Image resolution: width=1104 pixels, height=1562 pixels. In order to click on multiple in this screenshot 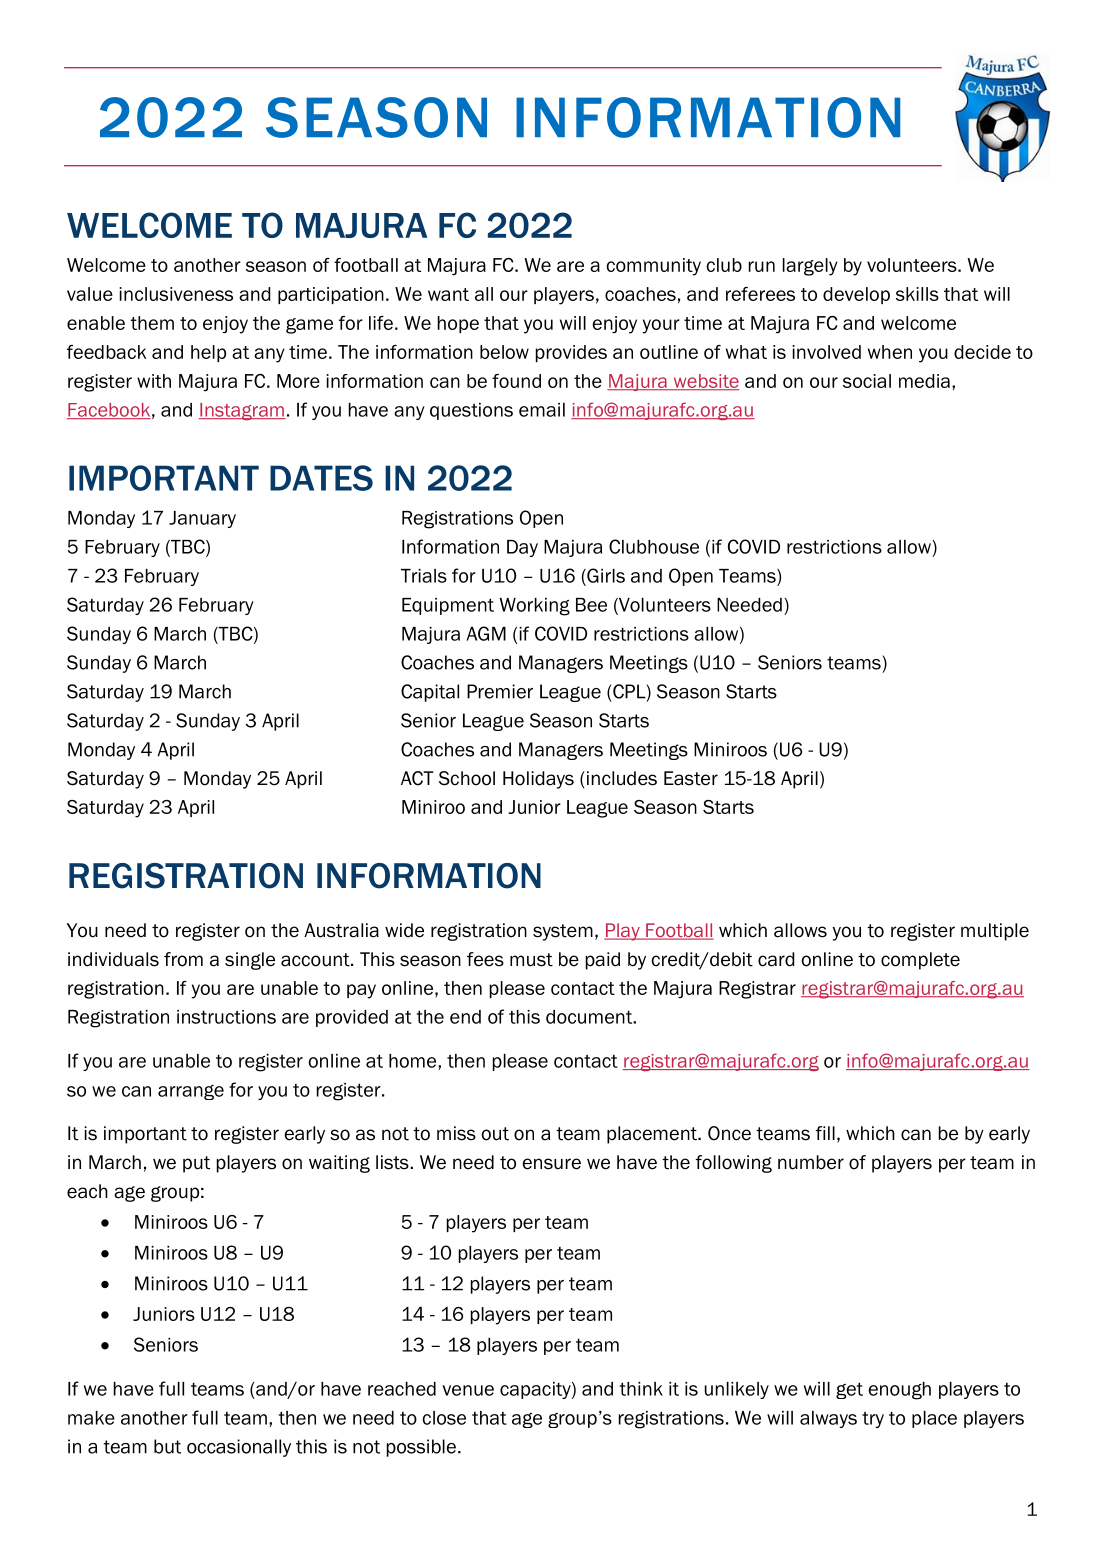, I will do `click(995, 932)`.
